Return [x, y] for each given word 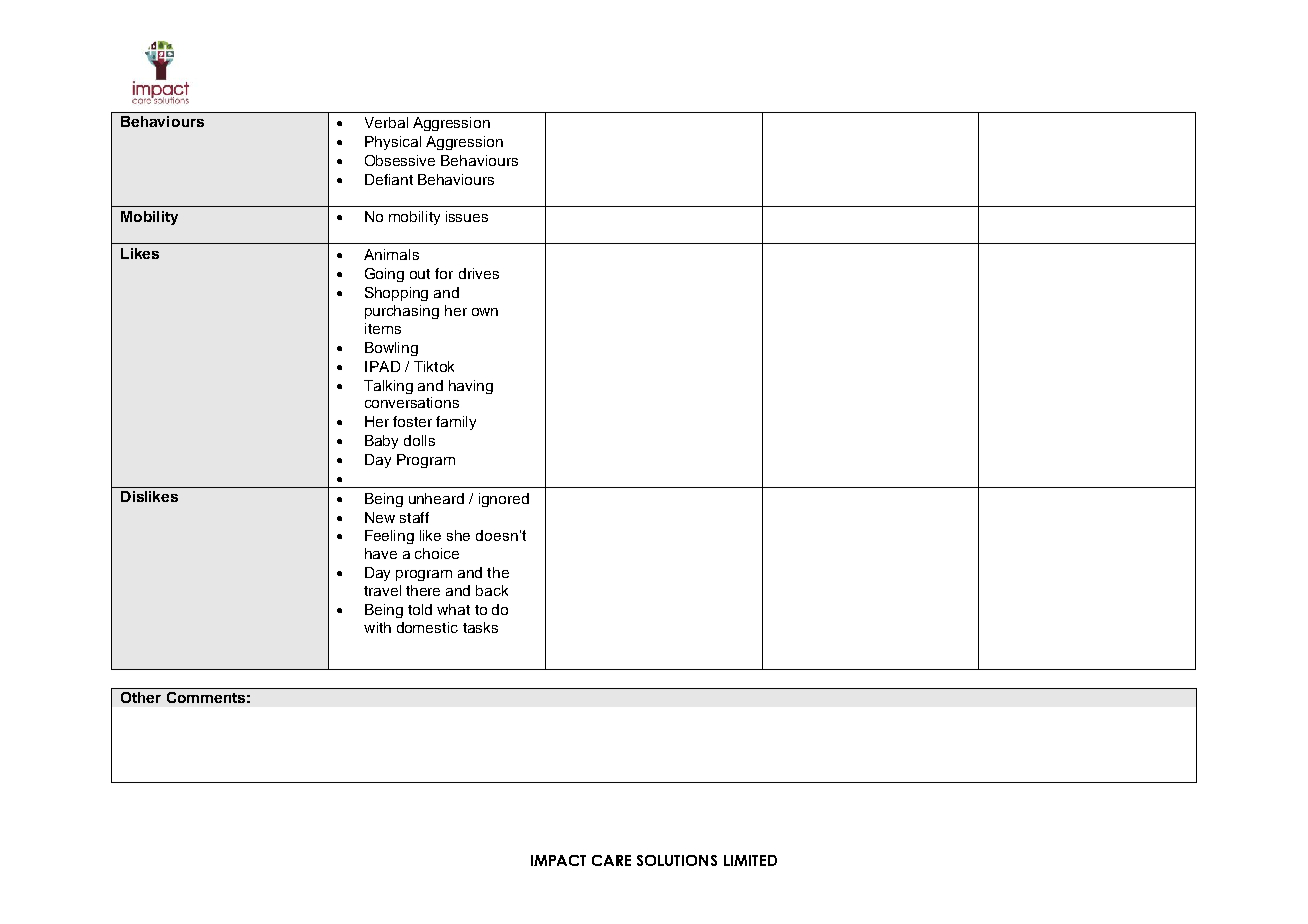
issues [467, 216]
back [492, 590]
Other [141, 697]
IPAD [382, 366]
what [453, 609]
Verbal [386, 122]
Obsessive [400, 160]
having [471, 387]
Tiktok [434, 366]
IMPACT [558, 860]
